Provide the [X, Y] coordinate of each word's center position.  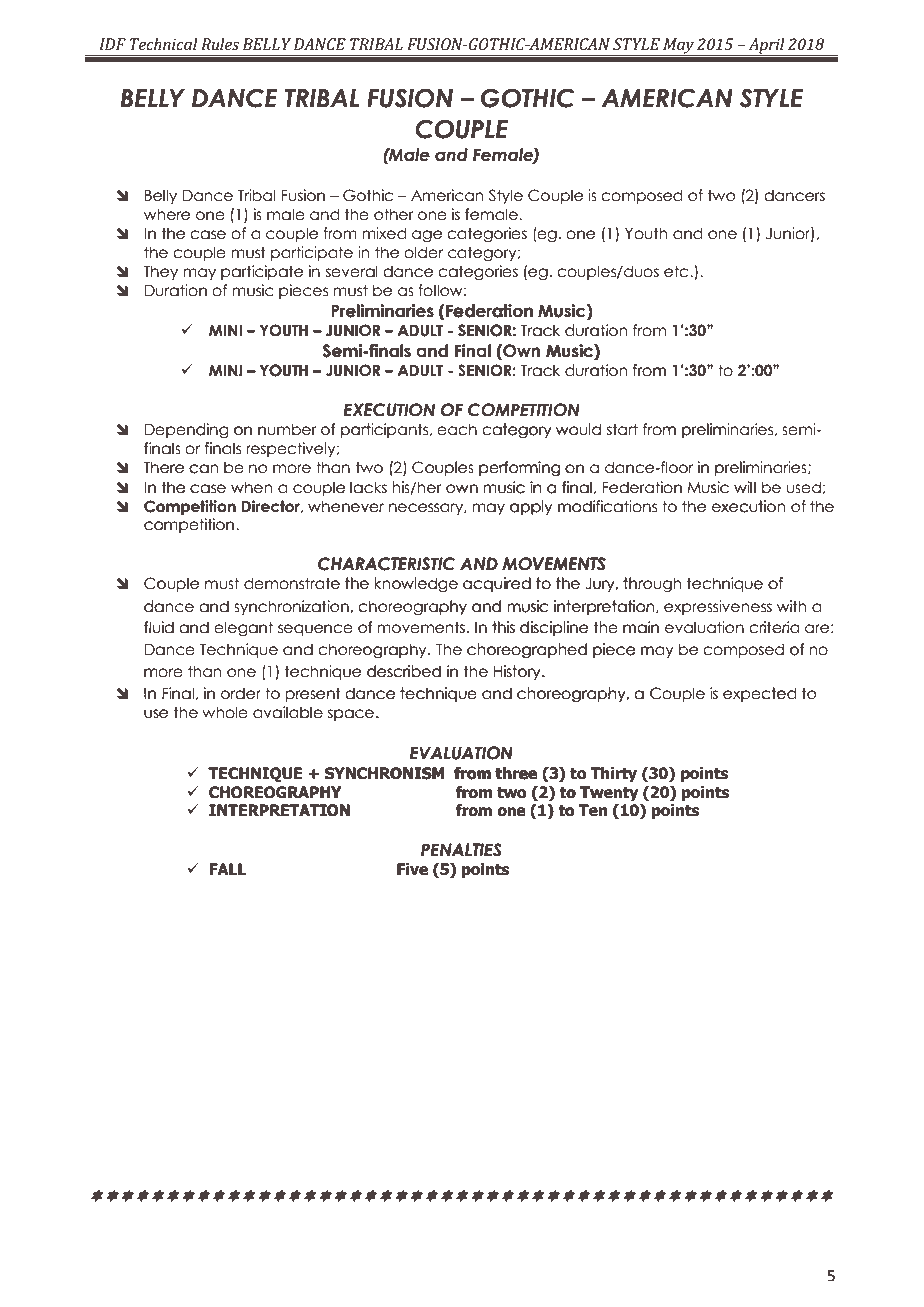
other [394, 214]
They [161, 272]
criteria [774, 627]
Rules [220, 44]
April [766, 47]
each [457, 429]
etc [677, 271]
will [745, 487]
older [423, 252]
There [164, 466]
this [503, 627]
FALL [227, 869]
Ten [592, 810]
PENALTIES [461, 850]
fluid [159, 627]
